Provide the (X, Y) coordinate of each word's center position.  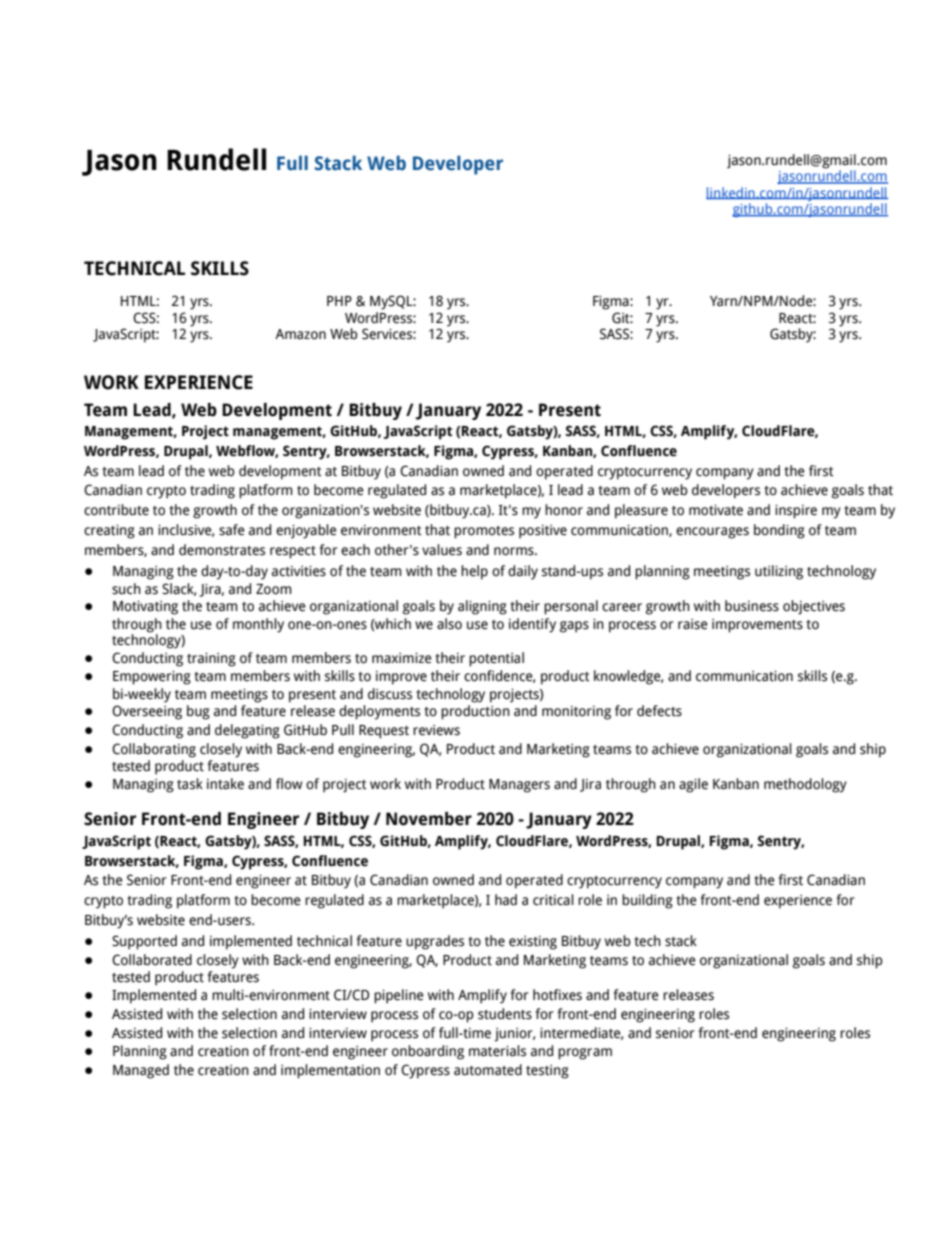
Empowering (152, 677)
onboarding (428, 1052)
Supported (144, 942)
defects (659, 711)
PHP (339, 301)
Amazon (300, 334)
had (506, 900)
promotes (484, 532)
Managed (141, 1071)
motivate (716, 510)
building (647, 901)
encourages (712, 533)
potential (496, 659)
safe (232, 530)
